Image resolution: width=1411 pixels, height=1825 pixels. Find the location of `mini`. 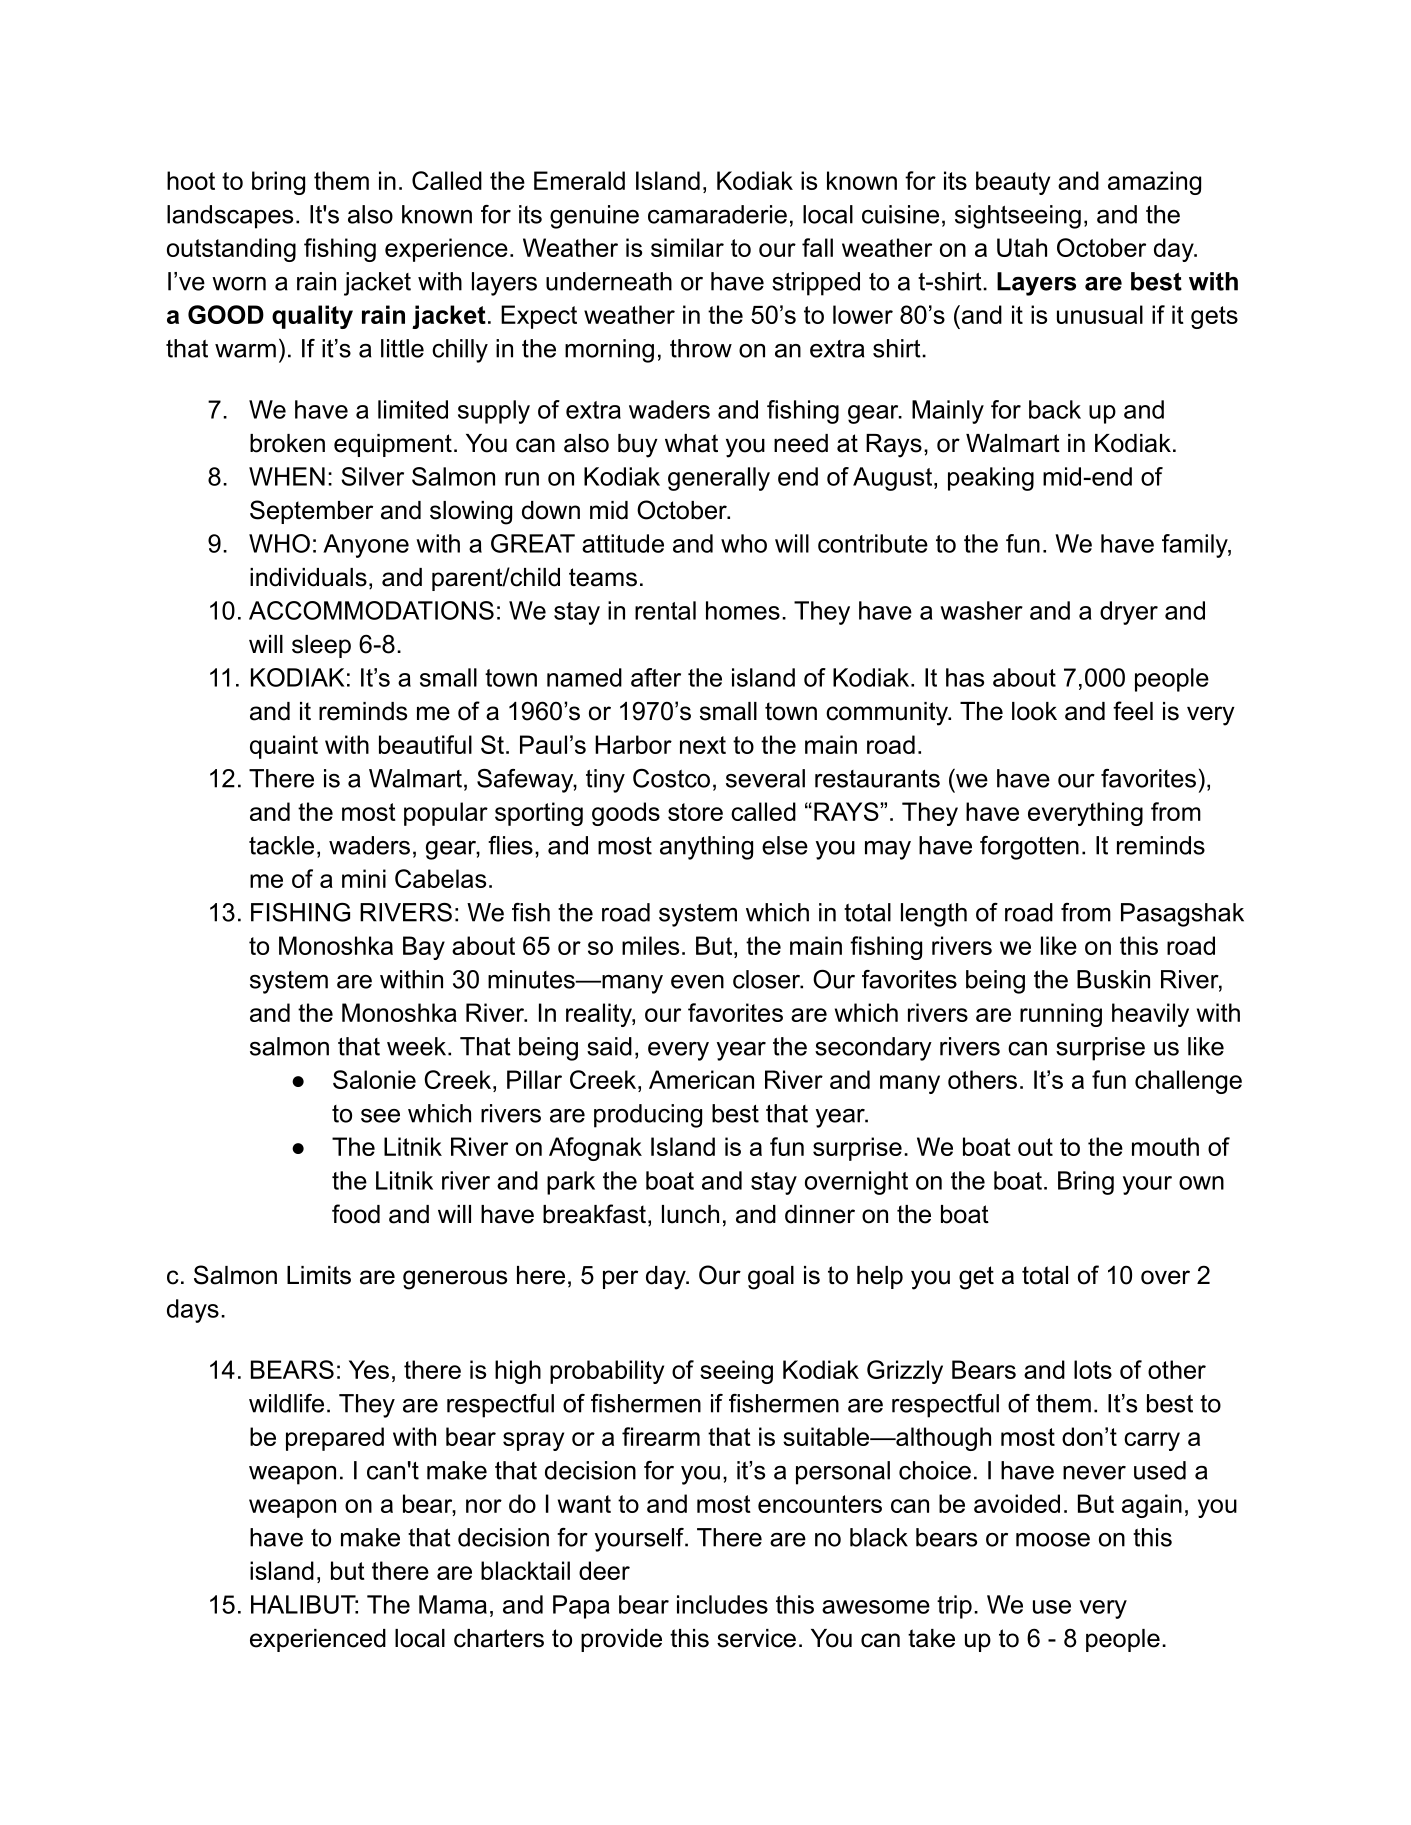

mini is located at coordinates (364, 878).
